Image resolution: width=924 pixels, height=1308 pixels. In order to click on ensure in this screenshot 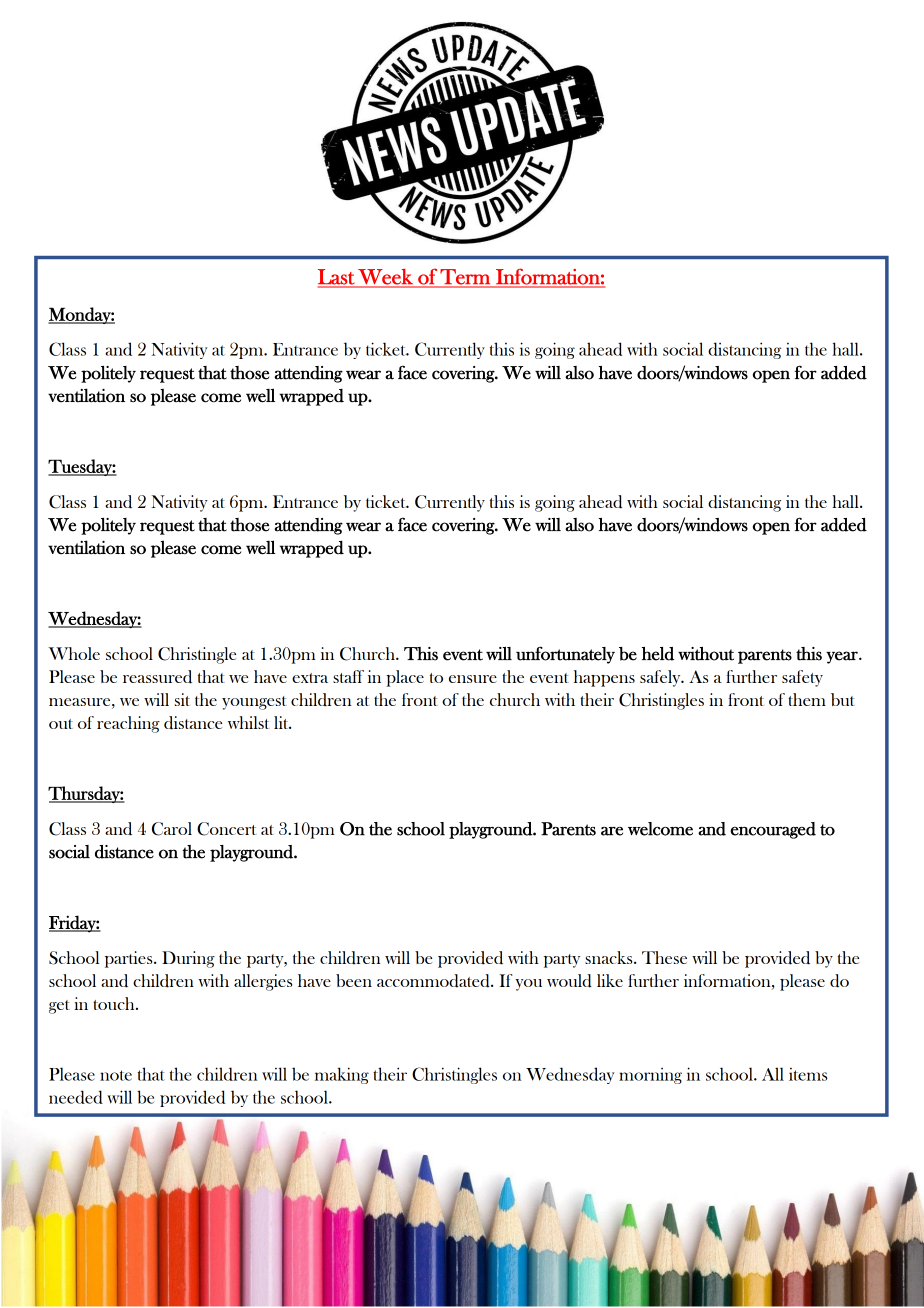, I will do `click(473, 679)`.
